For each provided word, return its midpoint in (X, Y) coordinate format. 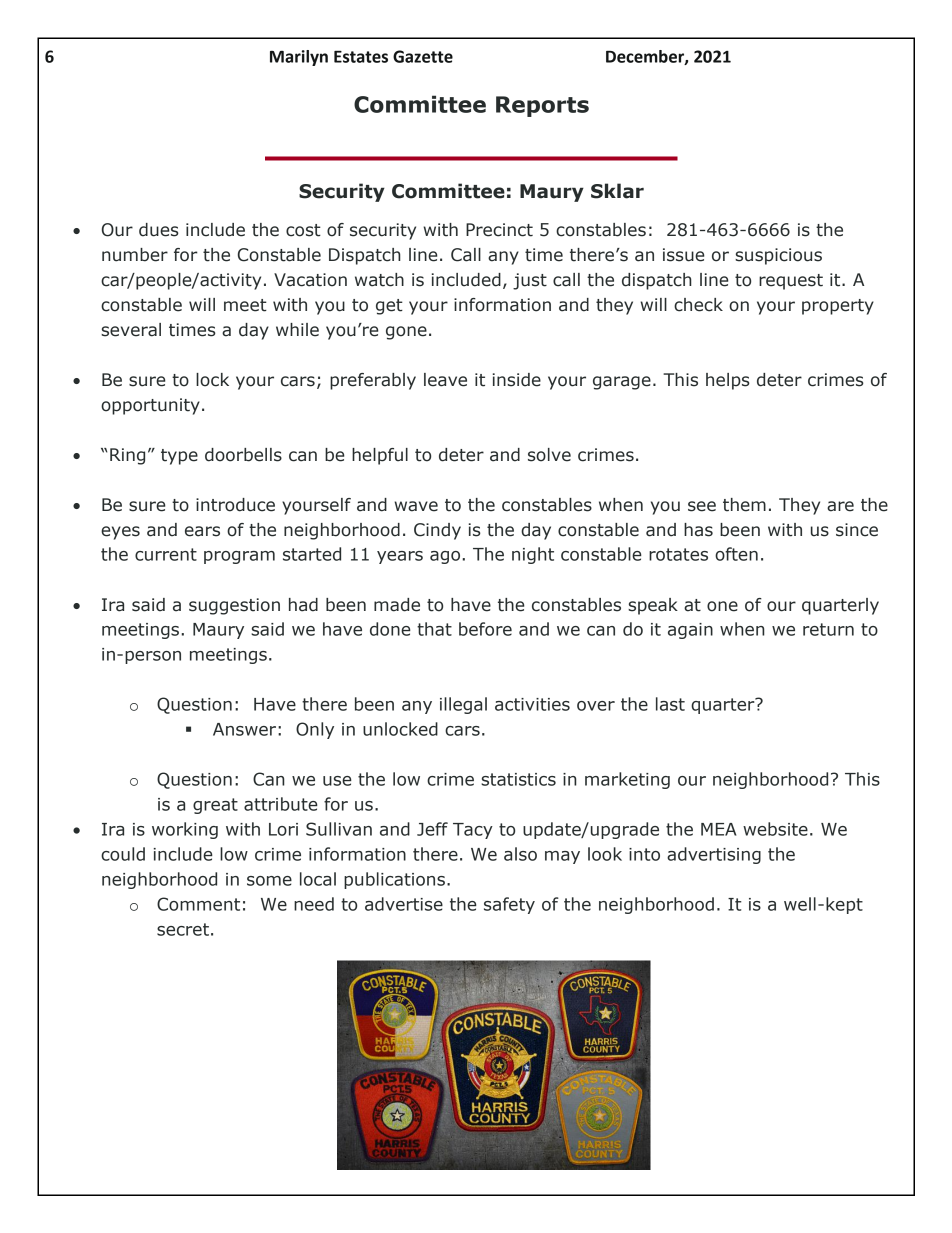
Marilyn (299, 58)
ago (446, 557)
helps (728, 381)
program (239, 557)
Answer (244, 729)
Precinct (499, 230)
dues (159, 230)
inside (517, 380)
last (670, 704)
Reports (542, 106)
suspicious (778, 256)
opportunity (150, 406)
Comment (198, 904)
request (791, 282)
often (736, 554)
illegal (463, 705)
